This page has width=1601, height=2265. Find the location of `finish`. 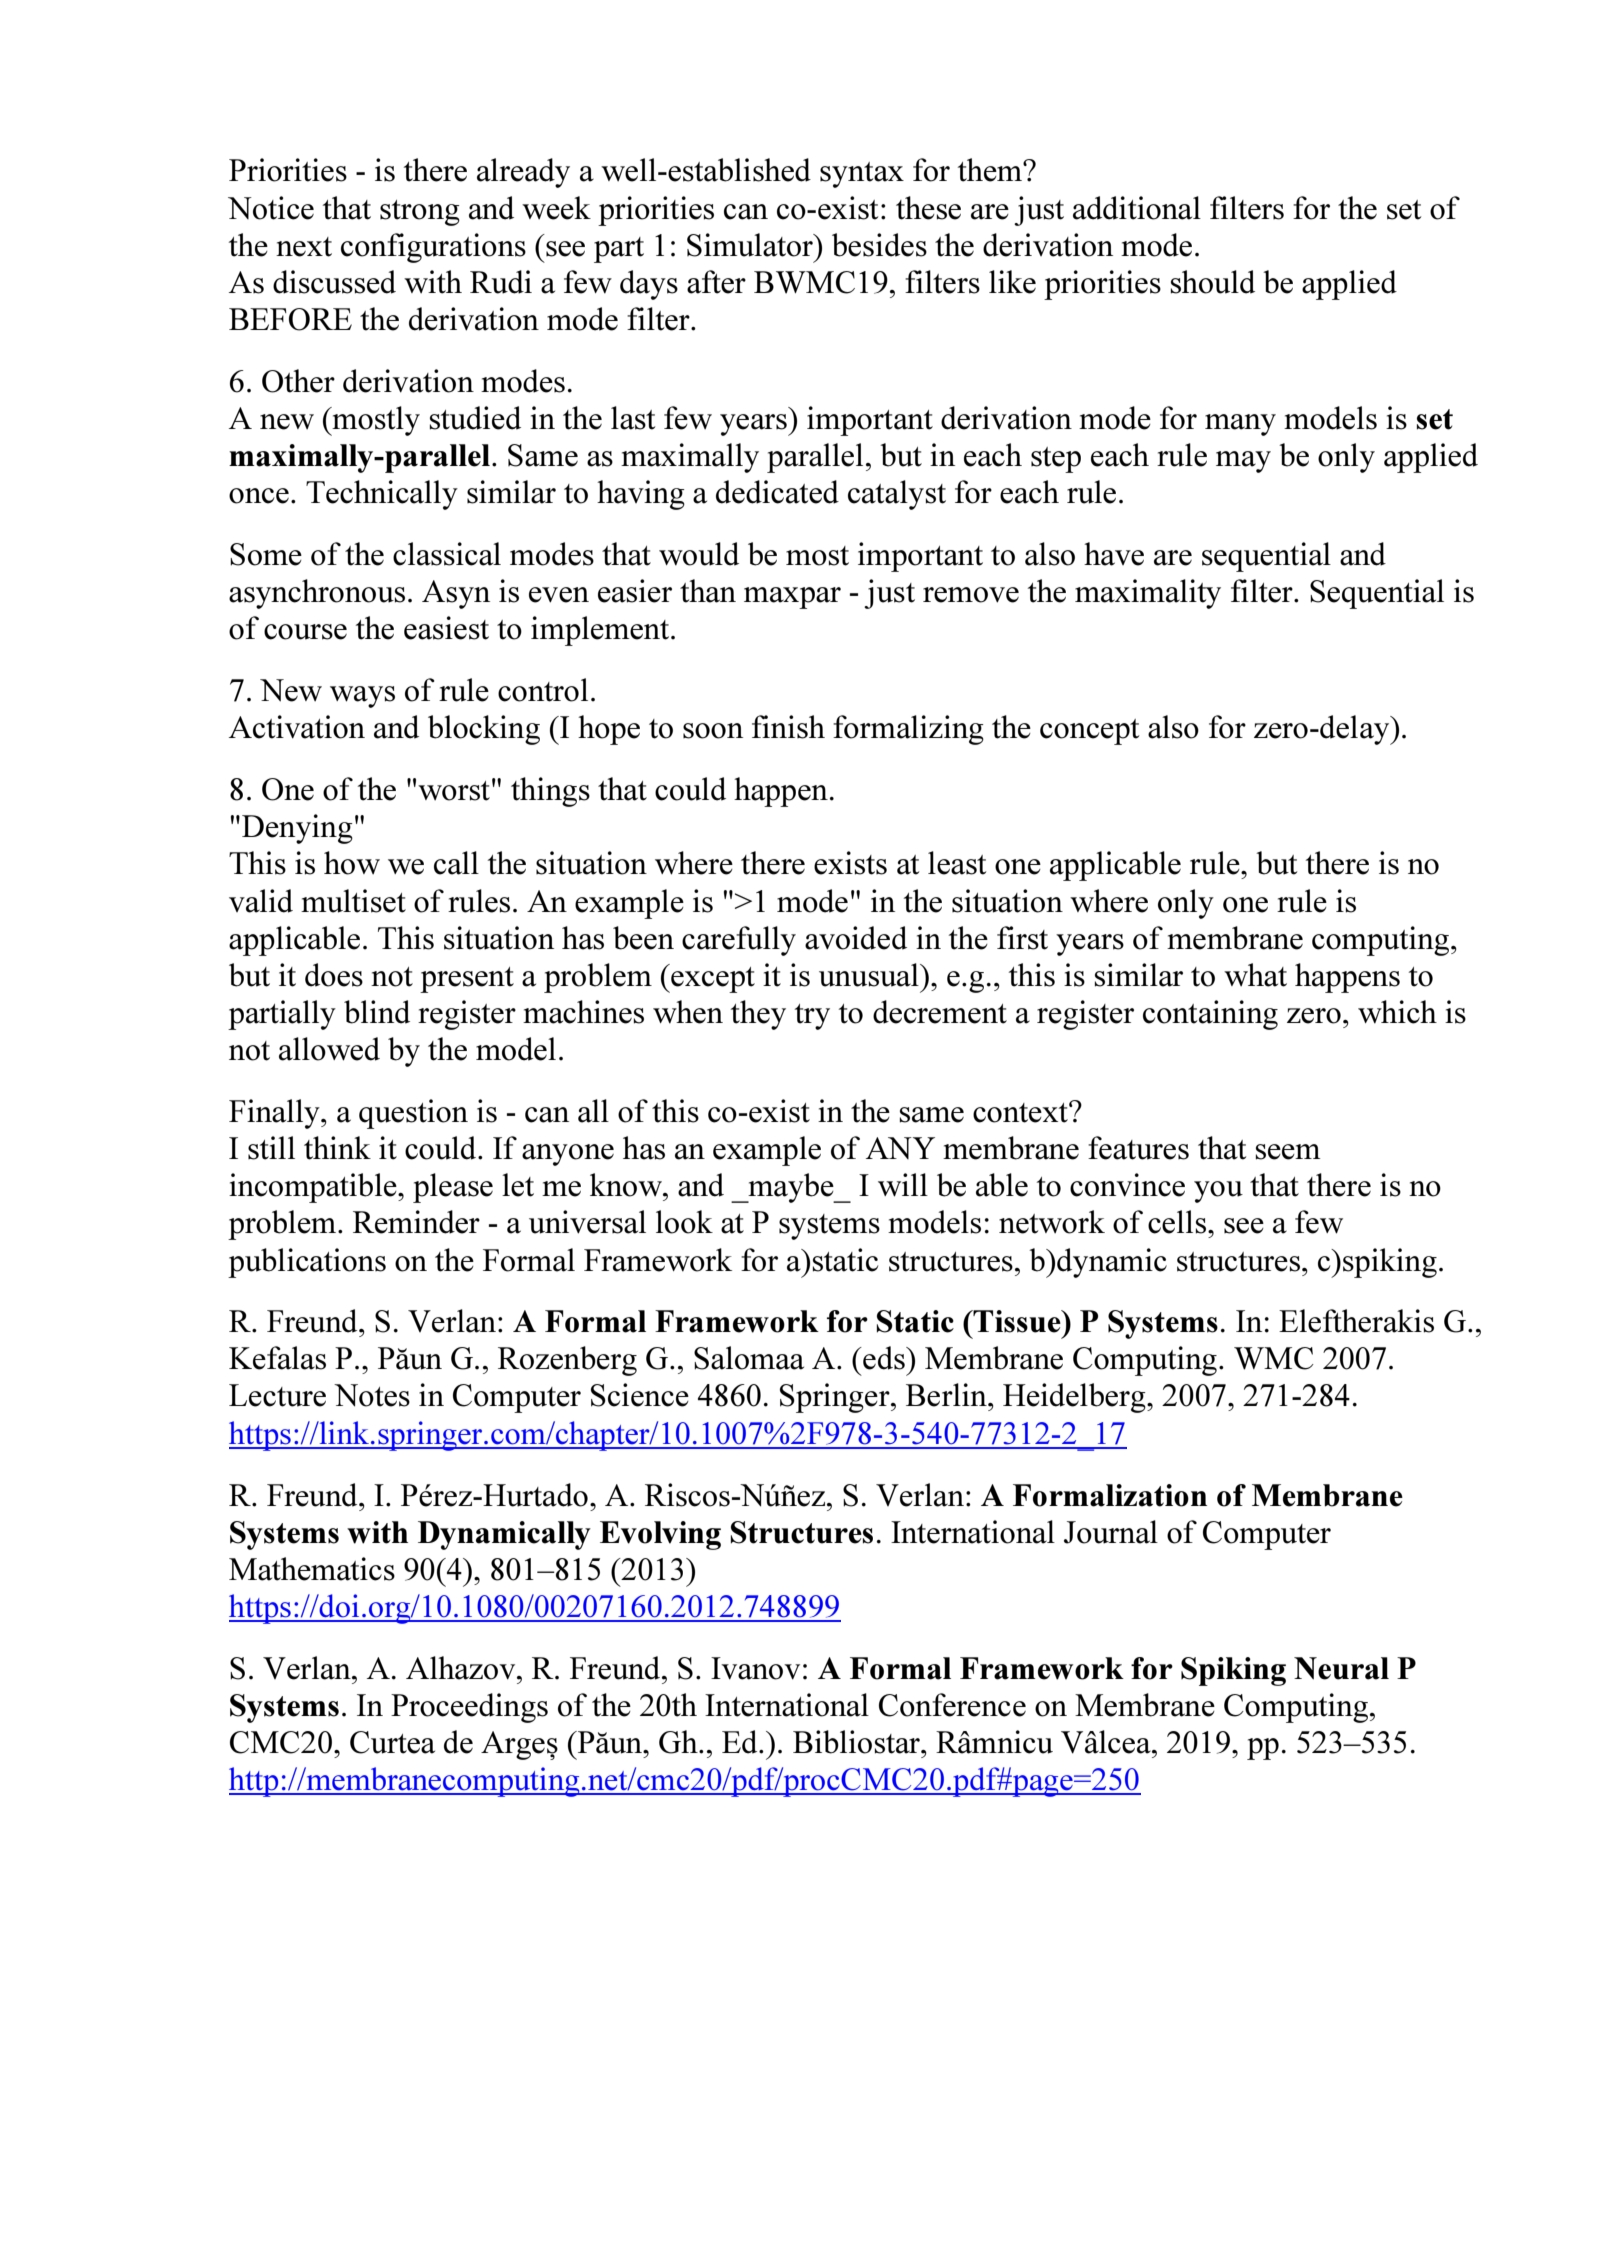

finish is located at coordinates (788, 727).
